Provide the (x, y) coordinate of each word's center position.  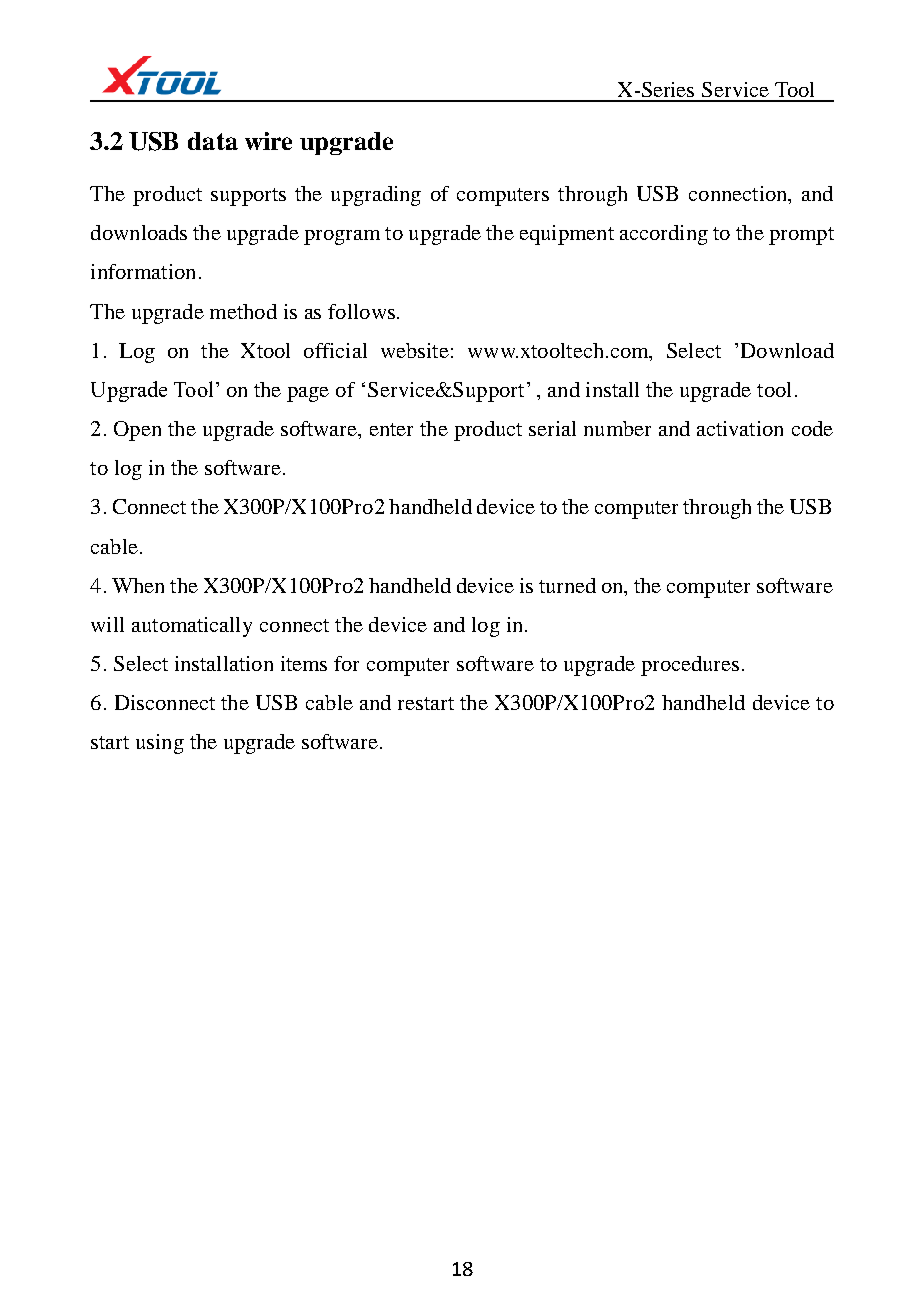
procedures (690, 666)
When (138, 585)
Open (137, 431)
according (664, 235)
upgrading (376, 196)
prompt (801, 236)
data (213, 141)
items (304, 663)
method (243, 311)
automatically (192, 627)
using (160, 744)
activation (740, 428)
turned (567, 585)
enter (391, 429)
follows (361, 311)
